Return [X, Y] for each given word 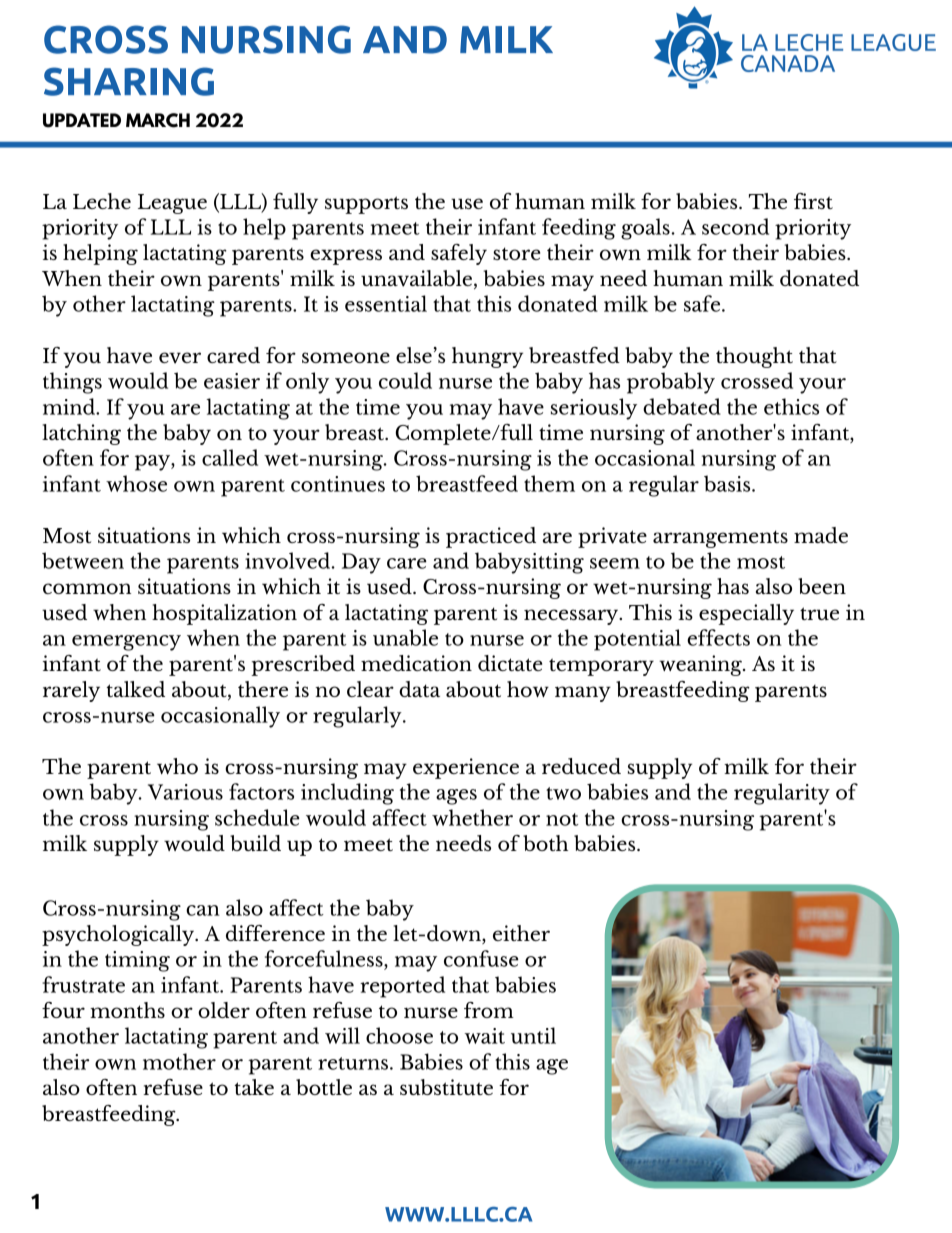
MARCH [158, 120]
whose [136, 483]
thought [754, 357]
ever [180, 358]
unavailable [416, 278]
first [813, 201]
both [545, 843]
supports [366, 205]
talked [135, 689]
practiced [491, 537]
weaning [701, 665]
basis [728, 483]
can [203, 910]
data [419, 689]
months [127, 1010]
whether [472, 817]
